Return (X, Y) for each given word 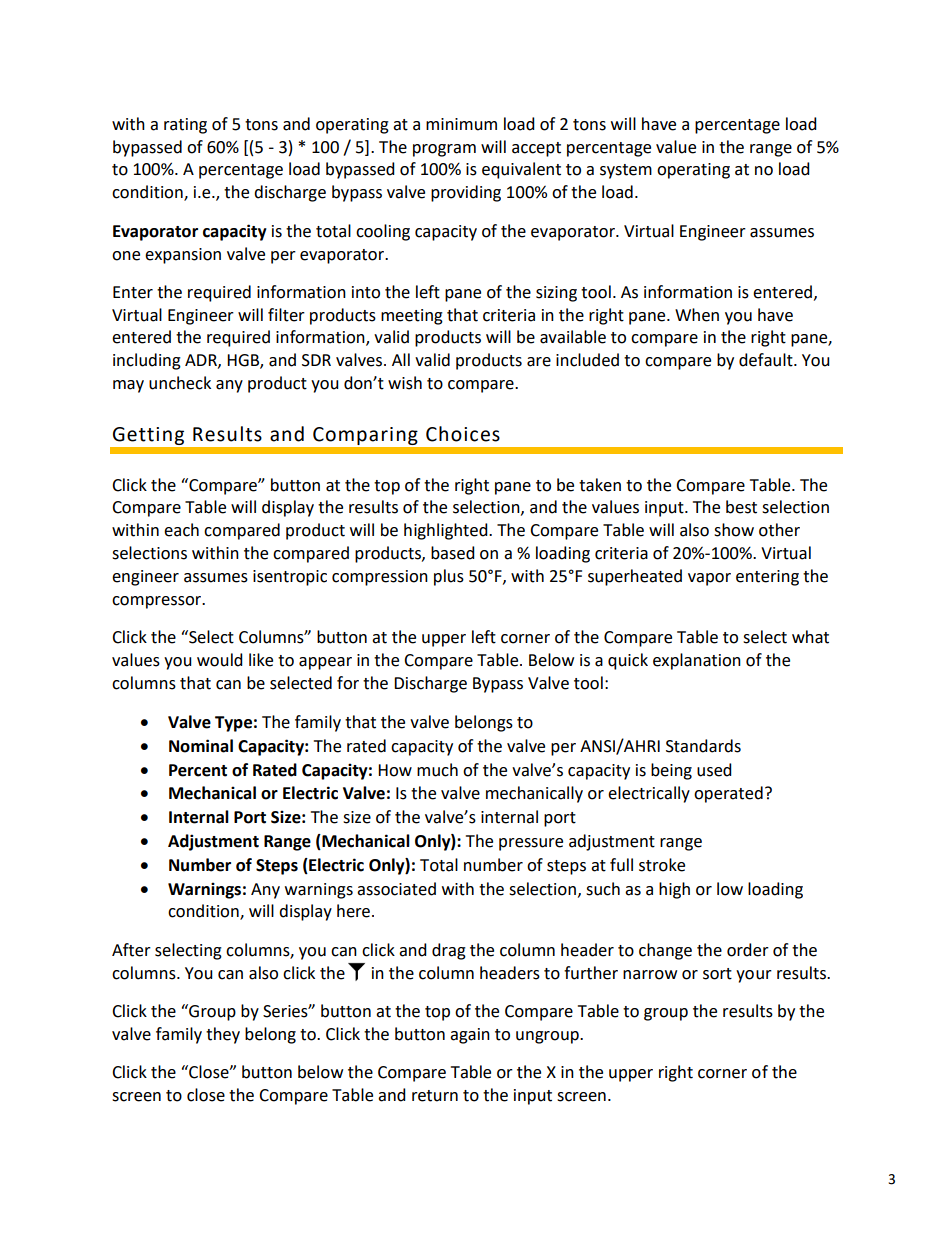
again (470, 1036)
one (126, 256)
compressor (158, 602)
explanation (697, 661)
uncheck (180, 383)
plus (449, 577)
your (754, 976)
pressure (531, 844)
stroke (662, 865)
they (223, 1035)
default (767, 360)
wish (405, 383)
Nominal (201, 746)
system (626, 171)
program (444, 150)
